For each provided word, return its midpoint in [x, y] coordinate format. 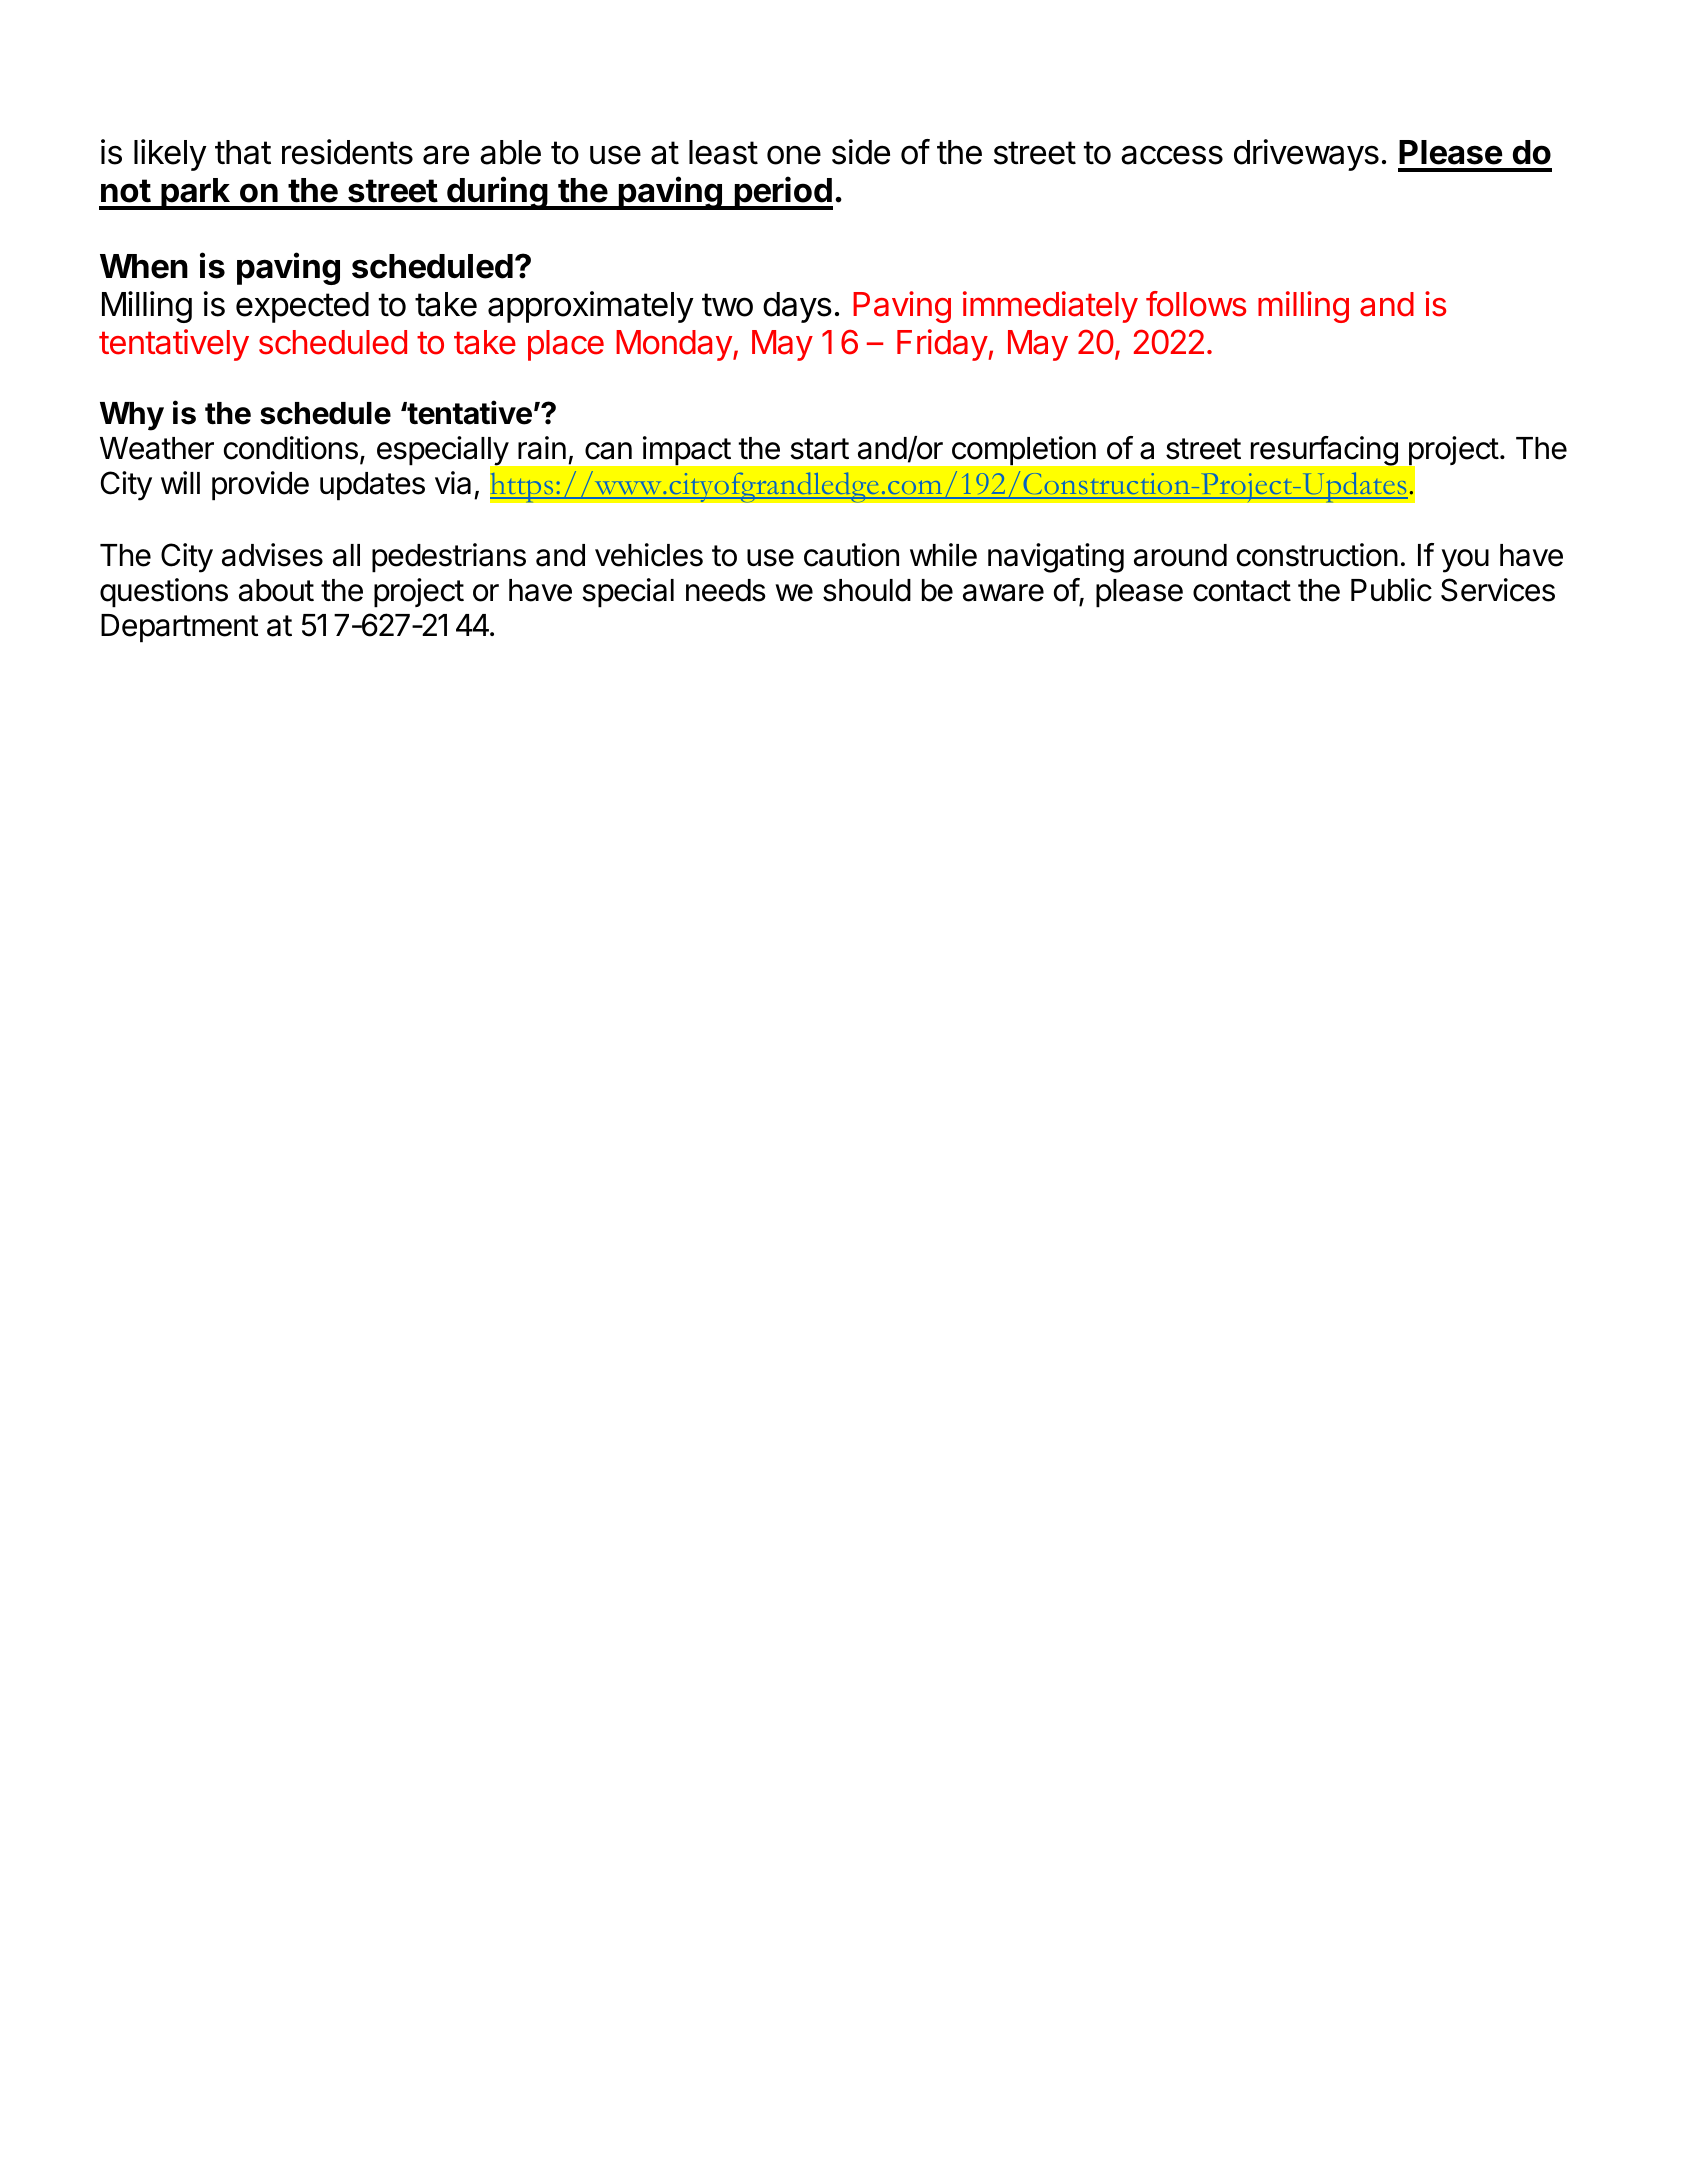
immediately [1050, 307]
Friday [943, 345]
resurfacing [1324, 451]
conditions [291, 448]
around [1180, 555]
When [144, 266]
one [794, 155]
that [243, 152]
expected [302, 307]
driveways [1306, 155]
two [727, 305]
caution [851, 555]
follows [1196, 304]
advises [272, 555]
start [819, 449]
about [276, 590]
